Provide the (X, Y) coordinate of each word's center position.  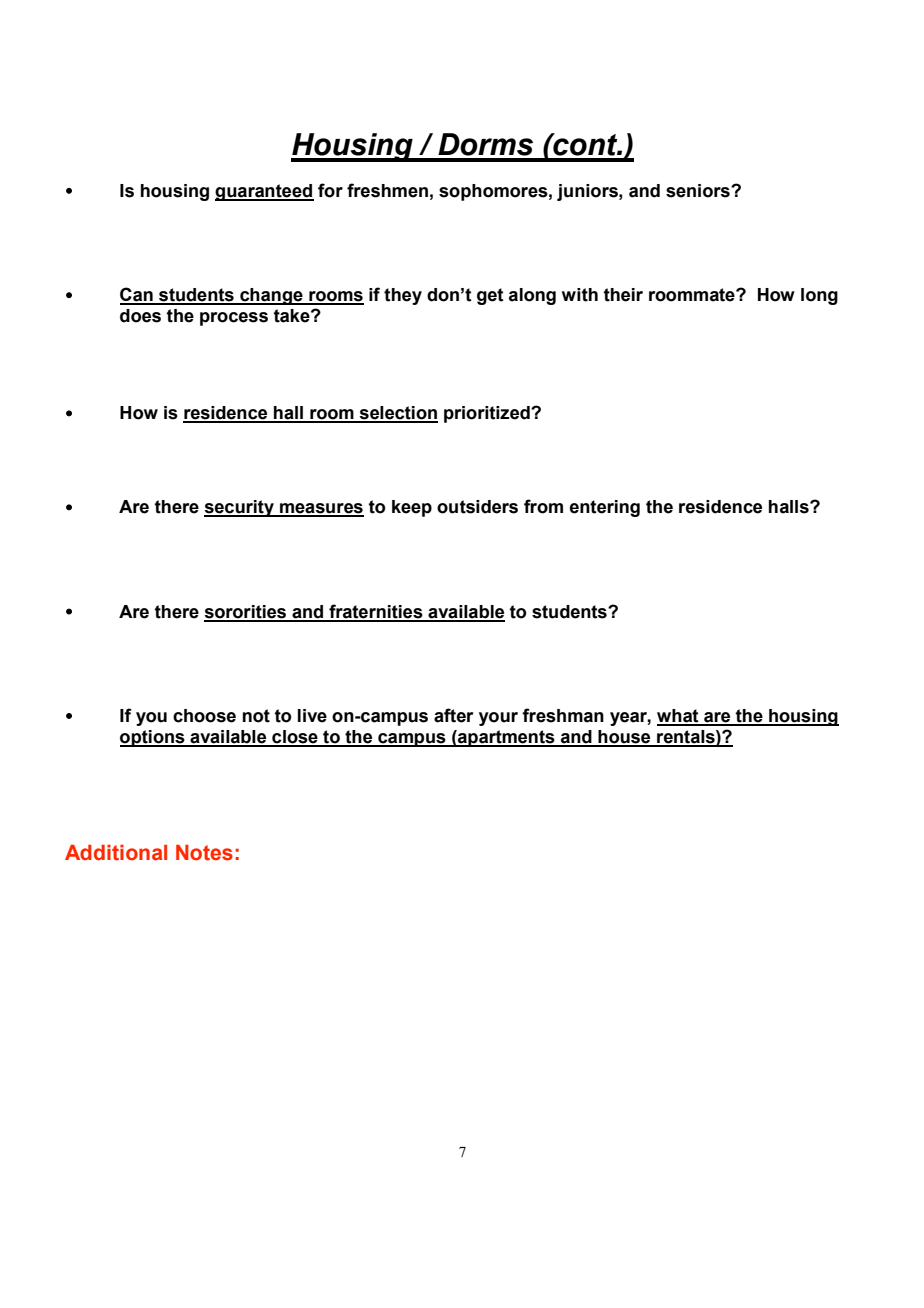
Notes (204, 853)
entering (604, 508)
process (234, 319)
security (240, 508)
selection (397, 414)
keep (412, 508)
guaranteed (264, 192)
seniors (699, 191)
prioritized (488, 414)
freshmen (387, 190)
